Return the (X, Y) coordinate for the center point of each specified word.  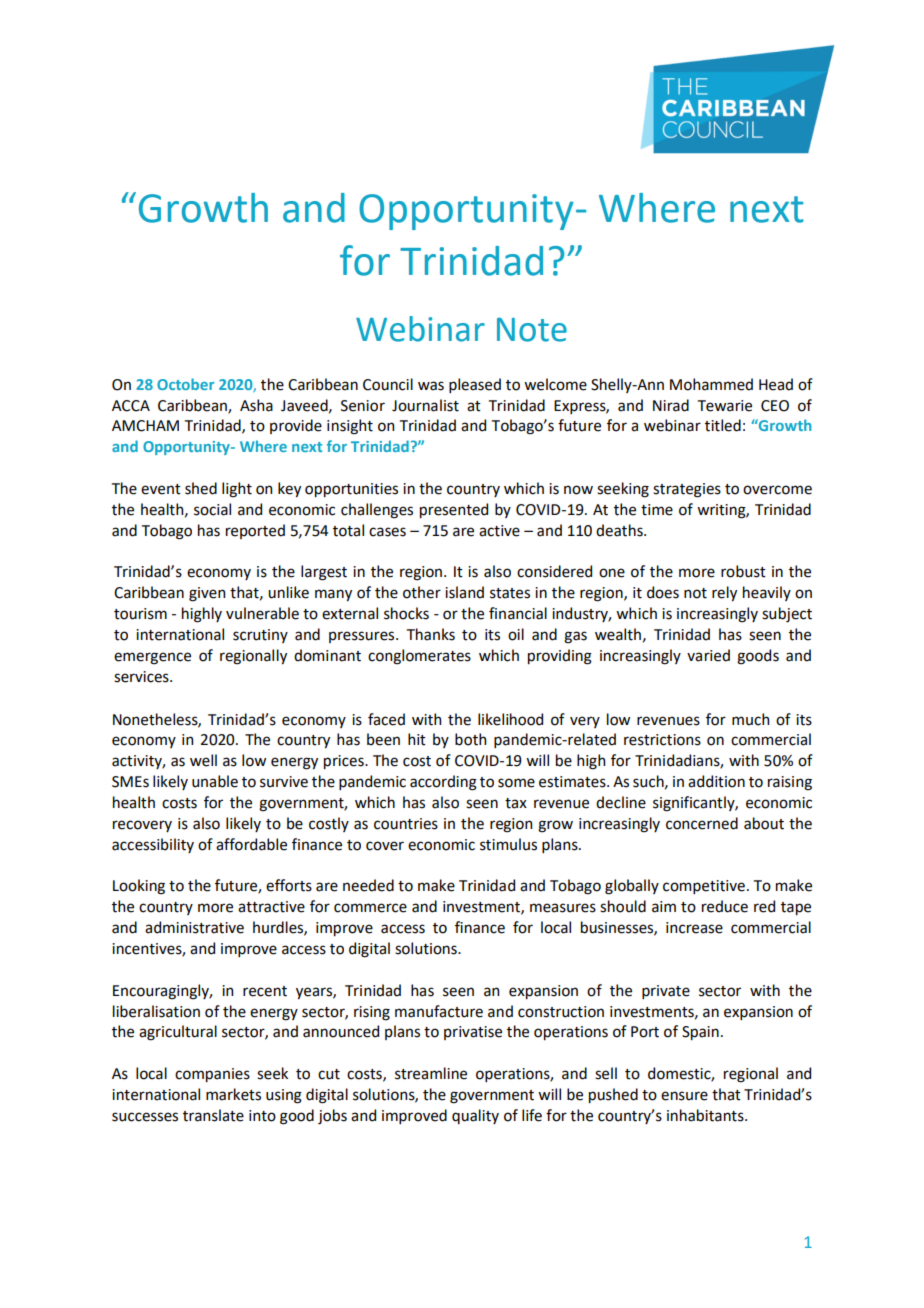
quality (475, 1116)
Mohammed (711, 384)
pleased (475, 385)
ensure (684, 1096)
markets (233, 1094)
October (185, 384)
